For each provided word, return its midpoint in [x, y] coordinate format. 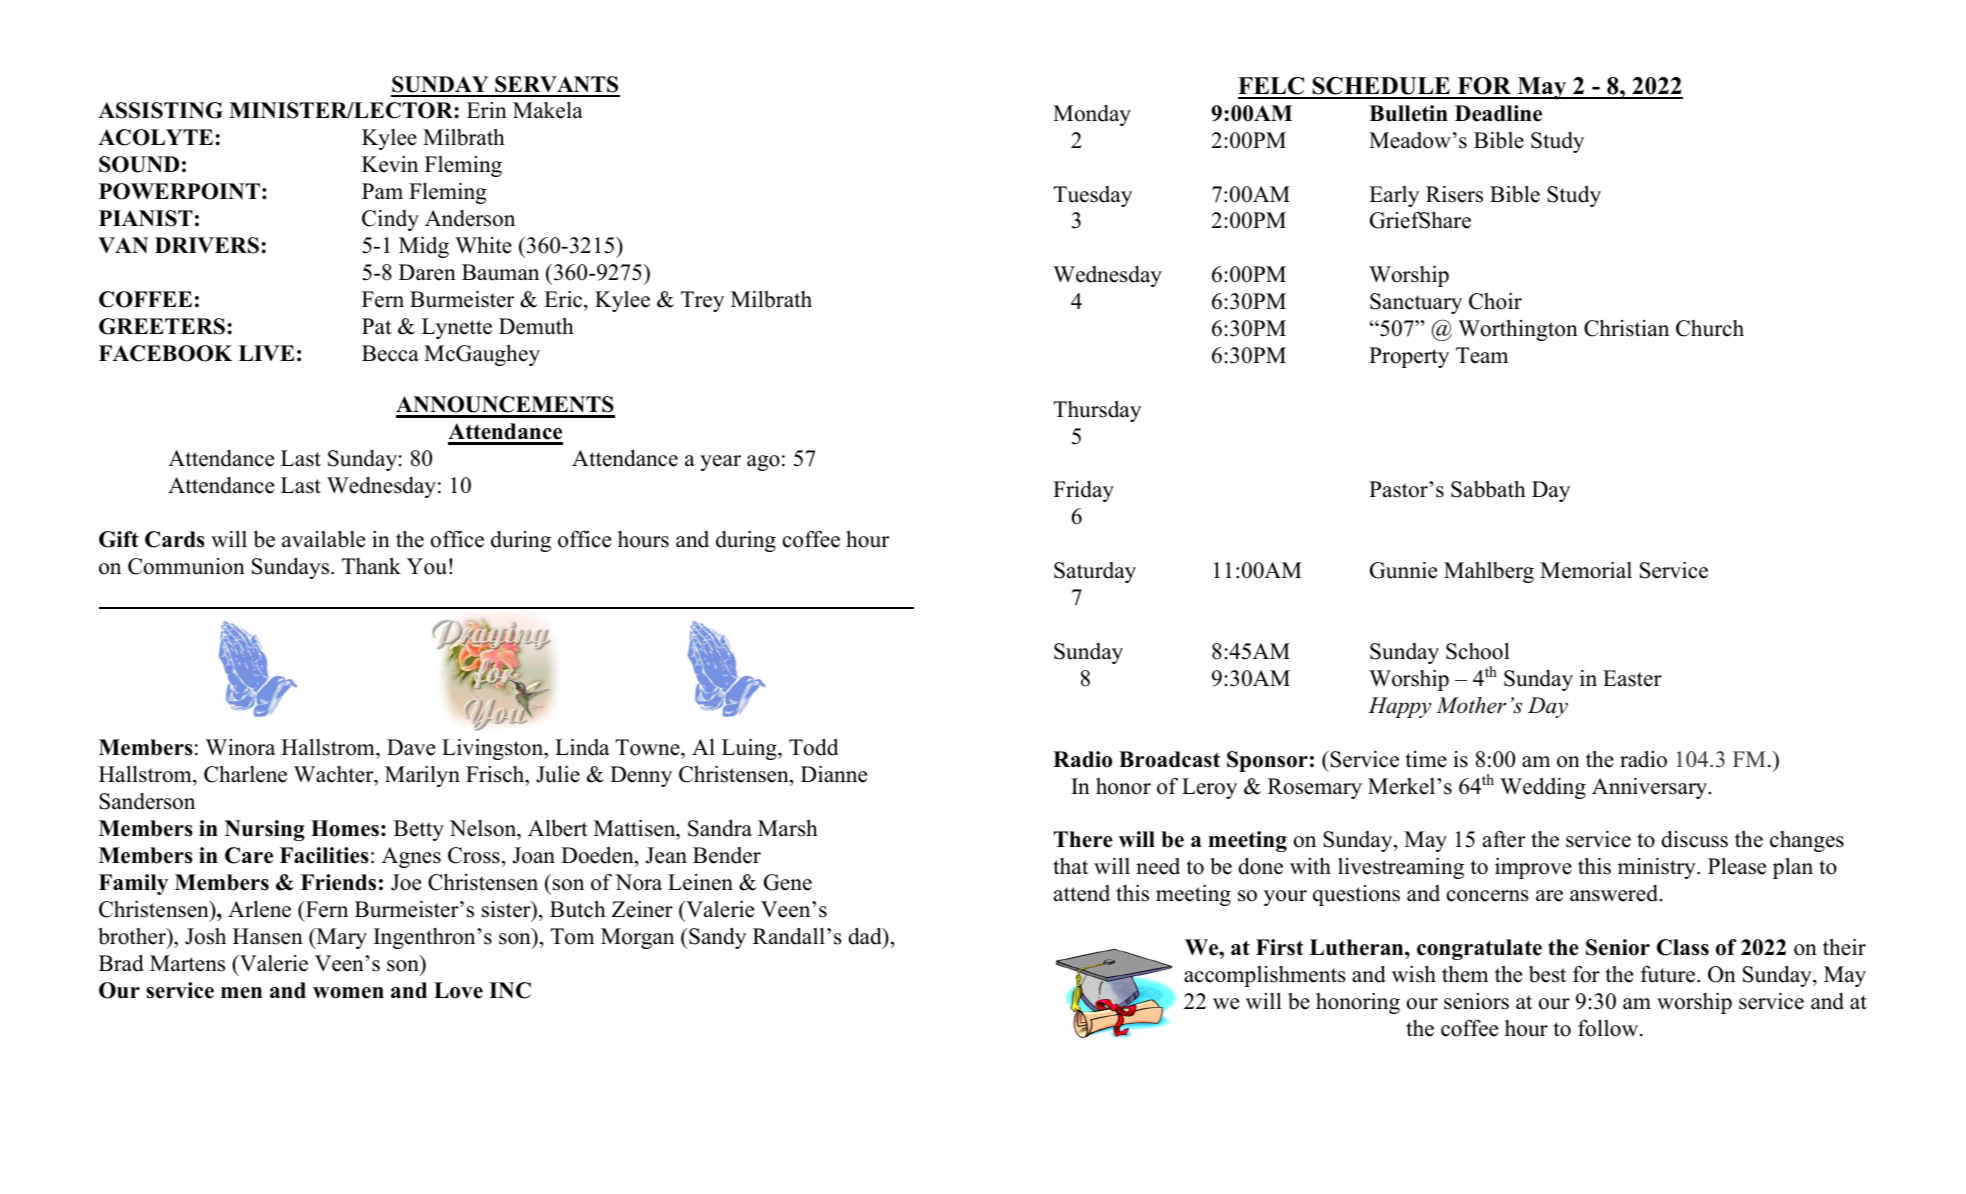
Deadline [1498, 113]
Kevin [390, 164]
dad [866, 936]
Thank [371, 566]
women [348, 993]
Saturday [1095, 572]
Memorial [1586, 570]
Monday [1092, 115]
